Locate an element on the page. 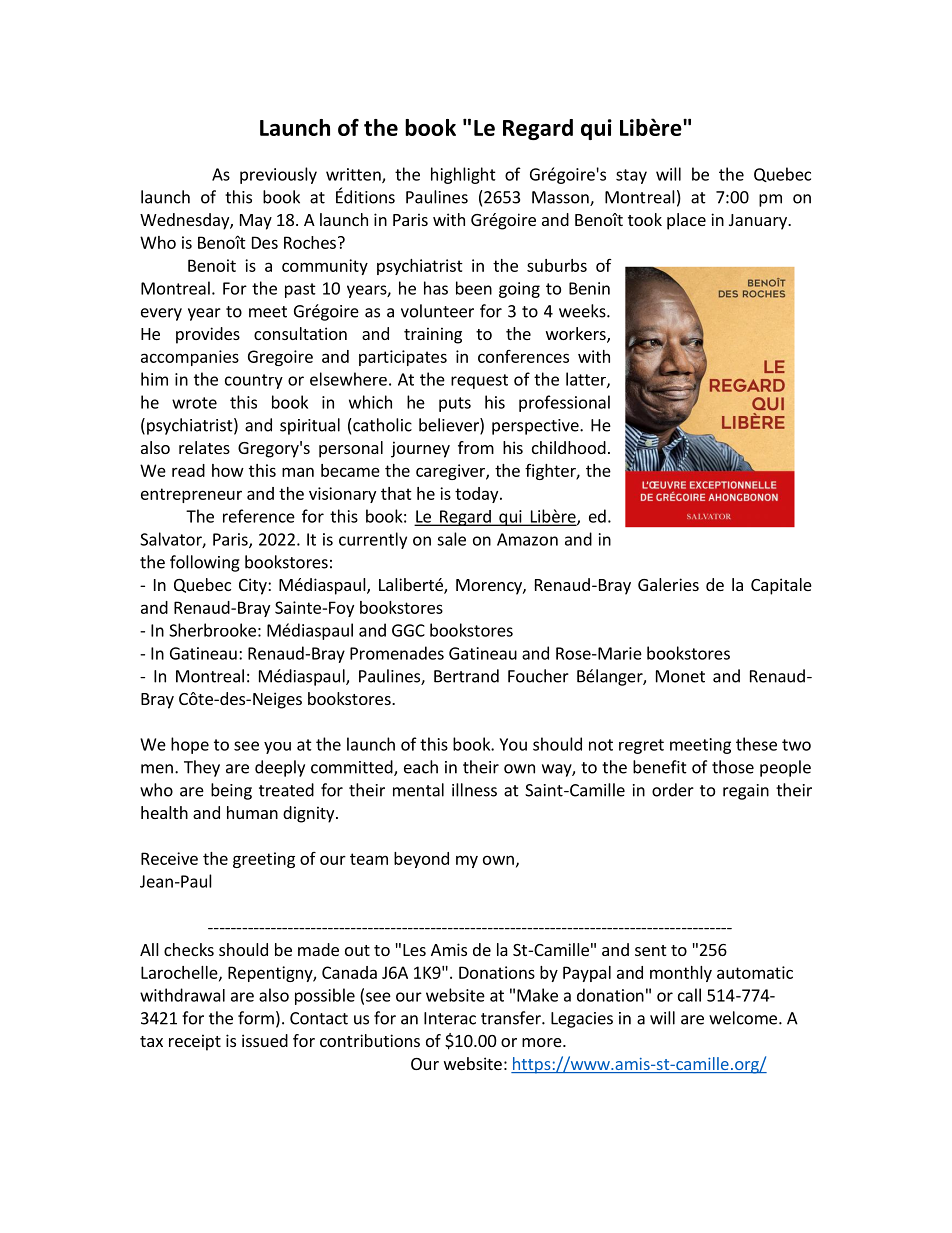 Image resolution: width=952 pixels, height=1233 pixels. how is located at coordinates (228, 470).
